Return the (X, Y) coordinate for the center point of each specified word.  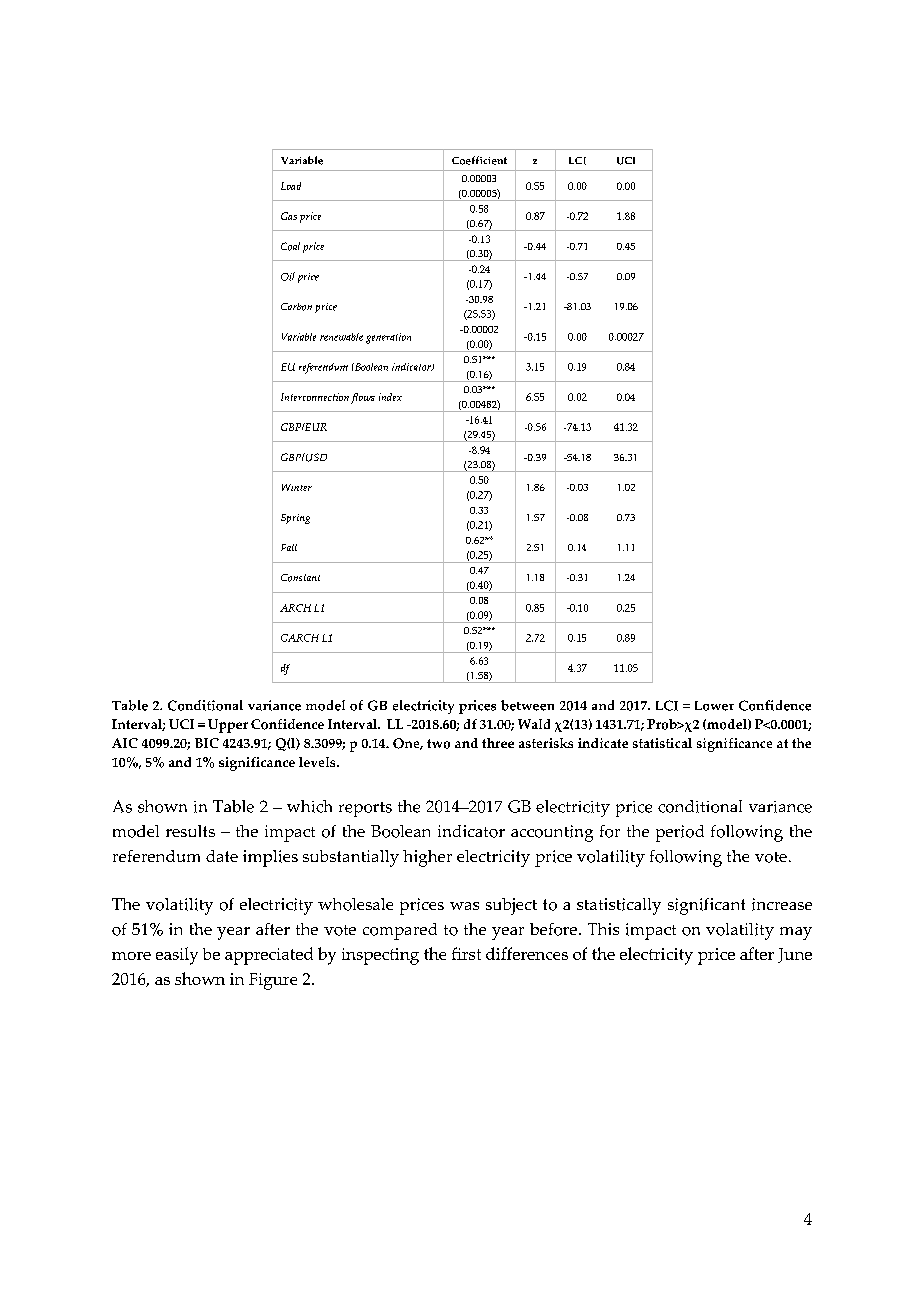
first (466, 953)
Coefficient (479, 160)
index (390, 397)
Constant (300, 578)
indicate (603, 743)
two (438, 744)
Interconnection (315, 397)
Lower (714, 706)
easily (177, 956)
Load (291, 186)
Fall (289, 547)
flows (363, 398)
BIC (207, 743)
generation (388, 338)
